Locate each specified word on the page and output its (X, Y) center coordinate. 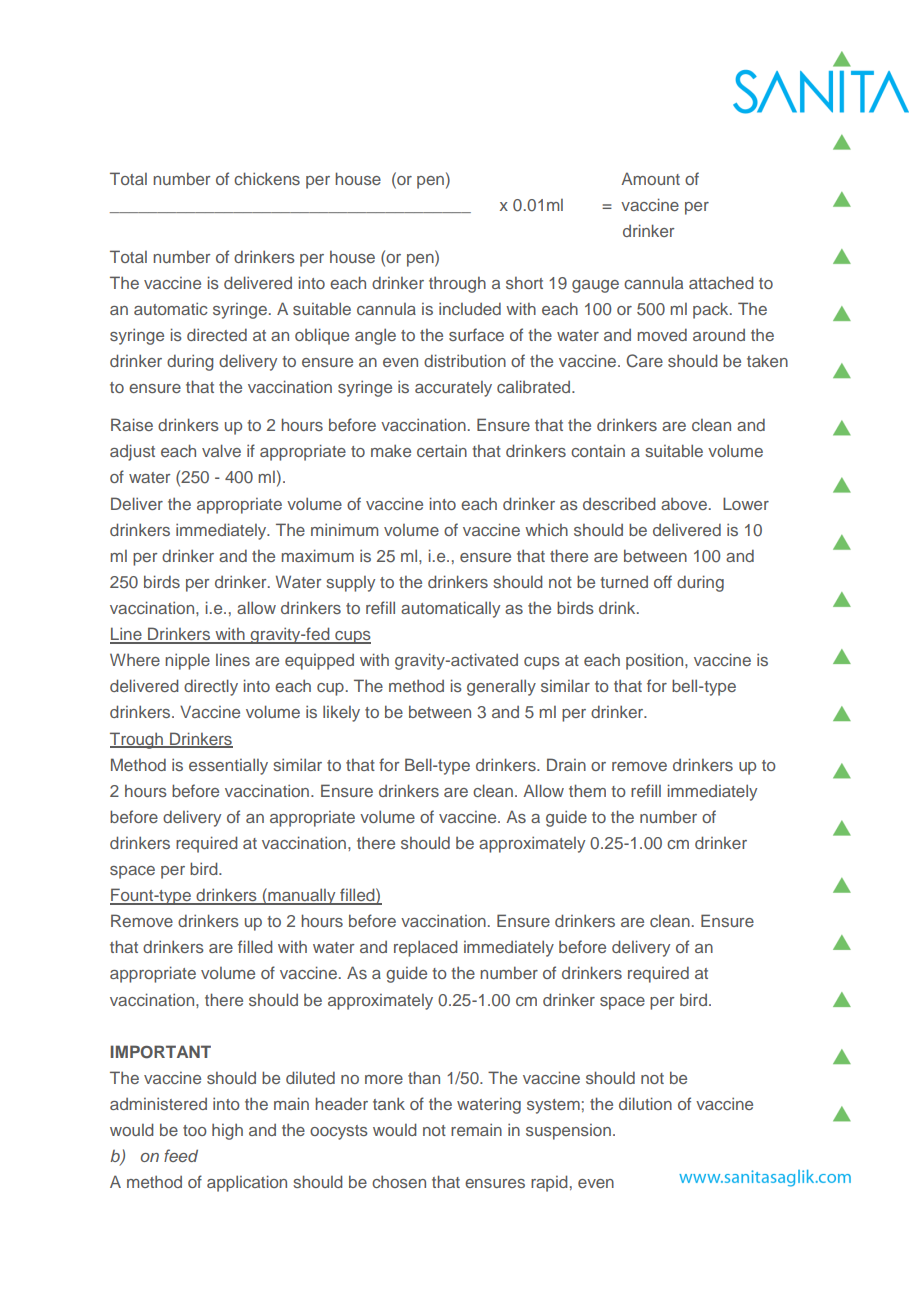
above (684, 504)
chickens (267, 178)
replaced (425, 948)
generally (501, 687)
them (587, 790)
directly (211, 687)
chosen (399, 1181)
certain (442, 450)
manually (302, 896)
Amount (650, 178)
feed (181, 1155)
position (656, 661)
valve (221, 450)
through (457, 284)
